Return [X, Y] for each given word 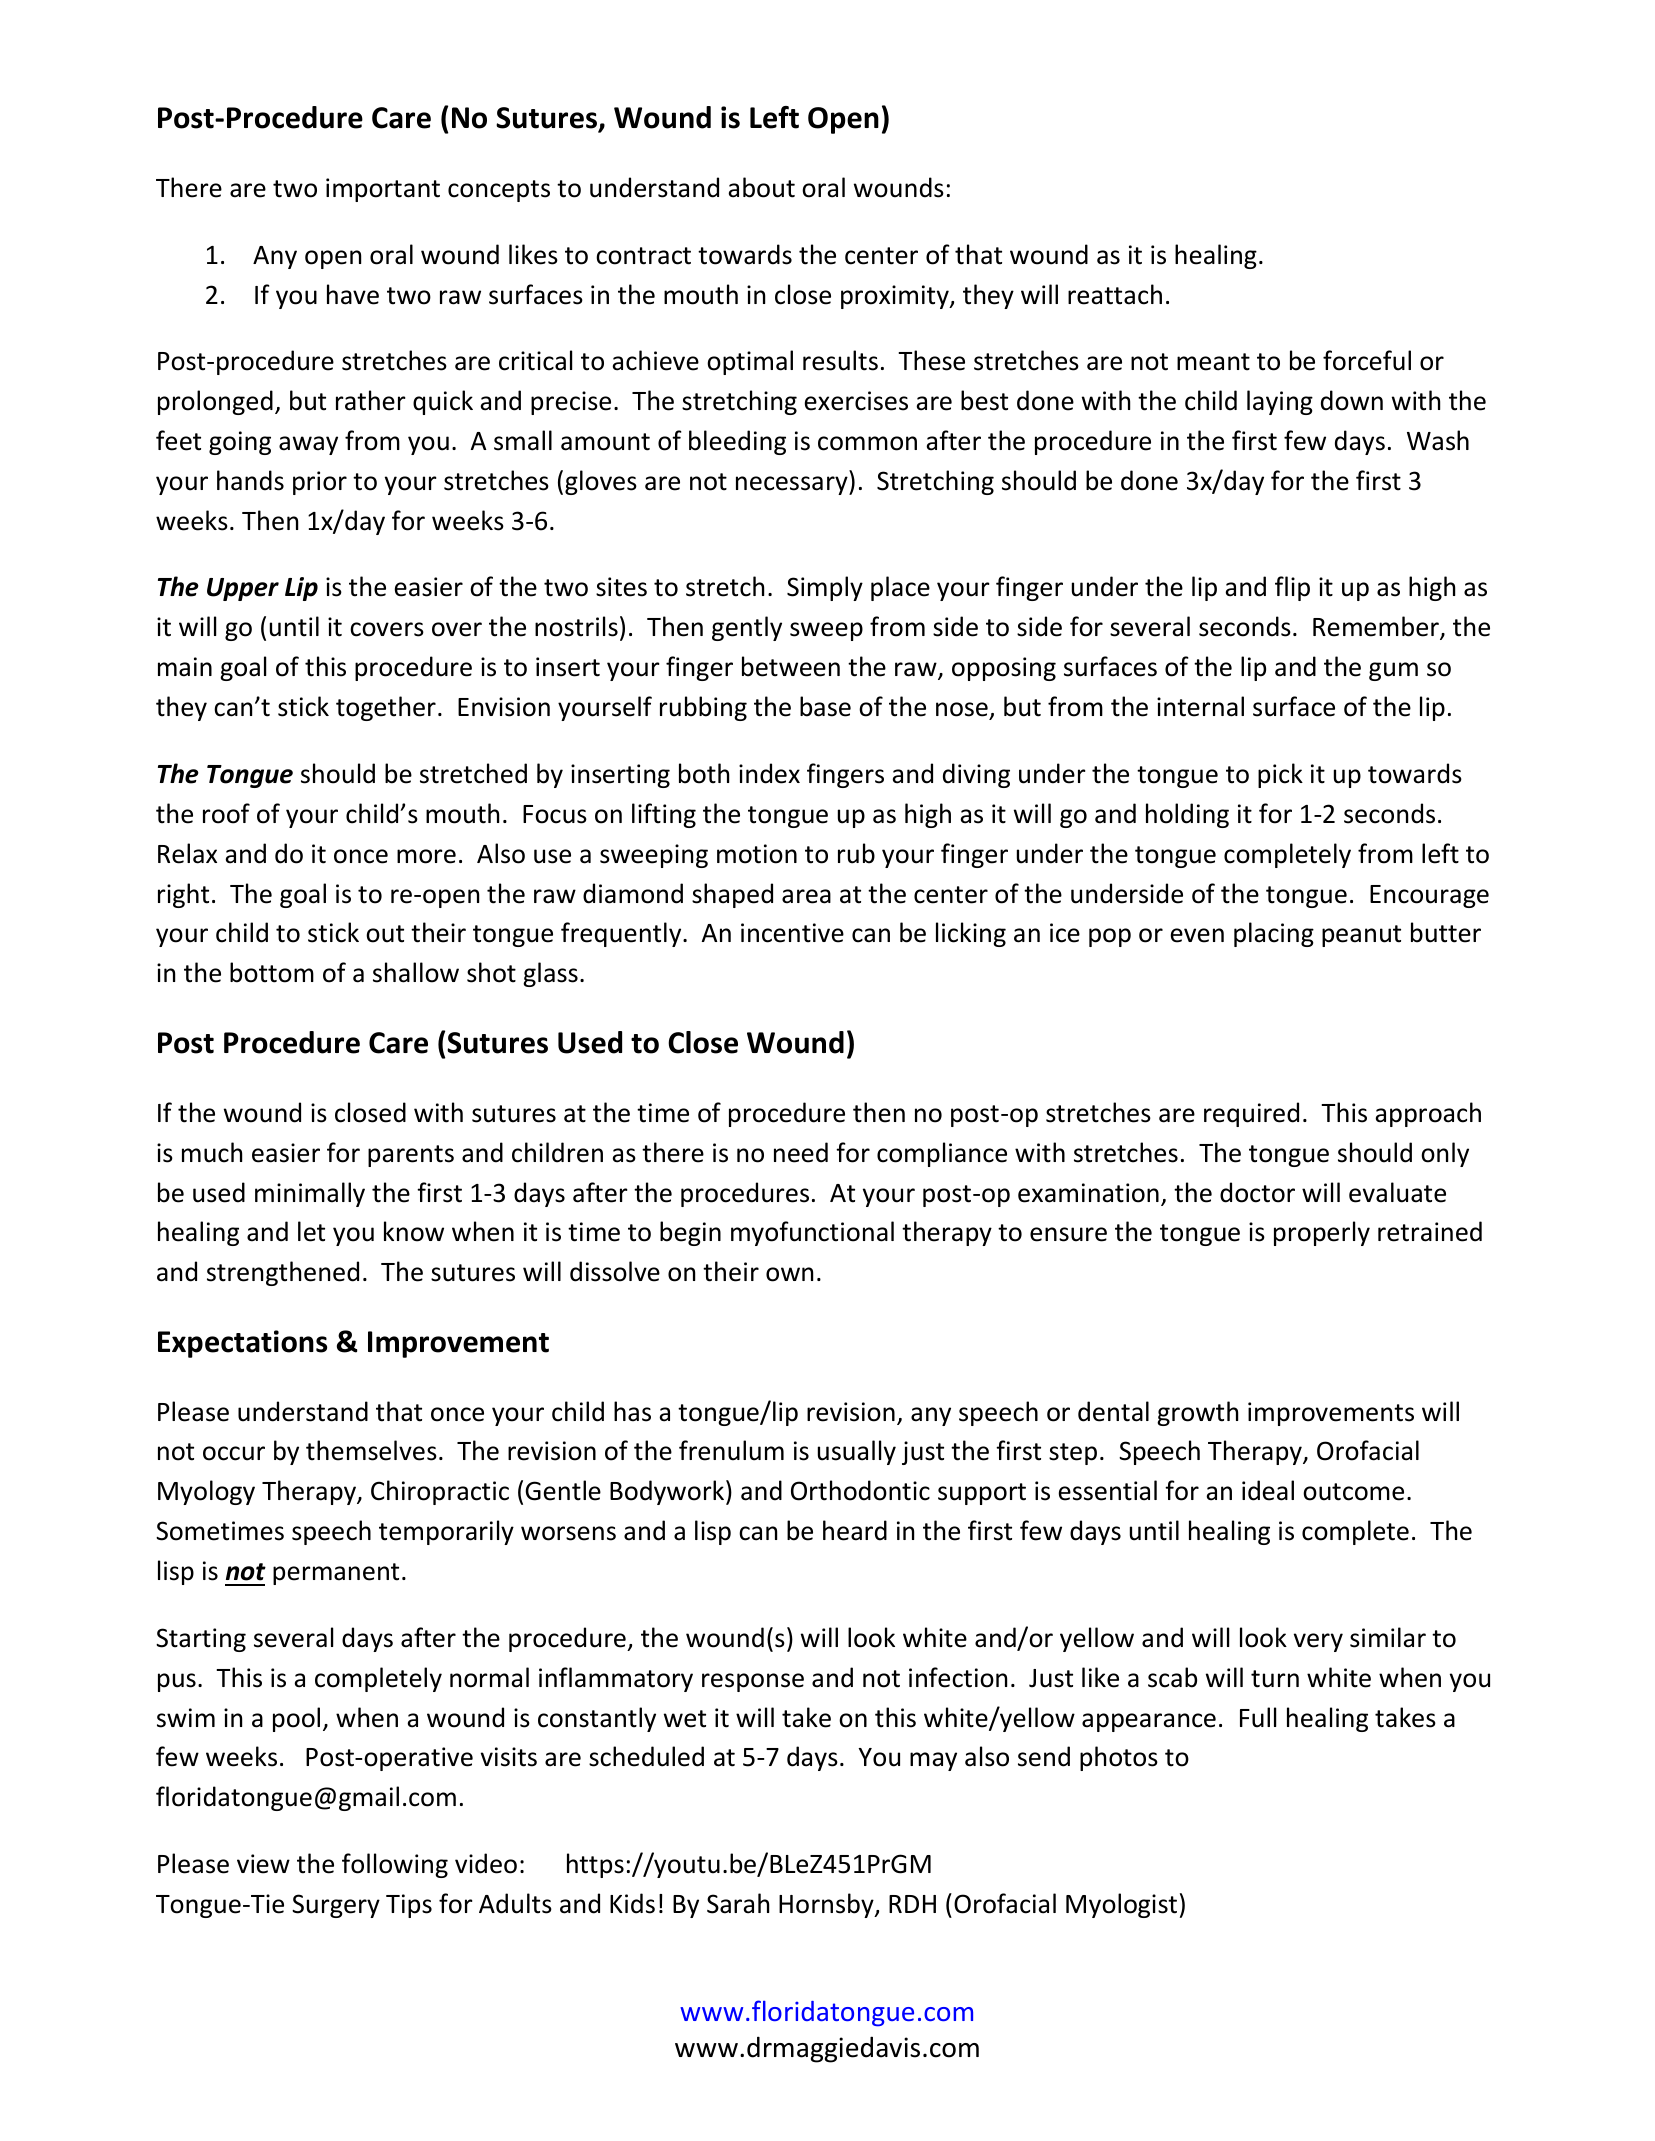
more [426, 856]
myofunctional [812, 1233]
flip [1292, 588]
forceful [1367, 360]
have [353, 294]
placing [1274, 934]
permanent [336, 1574]
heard [855, 1530]
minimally [310, 1194]
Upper [243, 589]
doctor [1257, 1192]
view [263, 1864]
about [761, 187]
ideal [1268, 1490]
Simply [825, 588]
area [806, 896]
